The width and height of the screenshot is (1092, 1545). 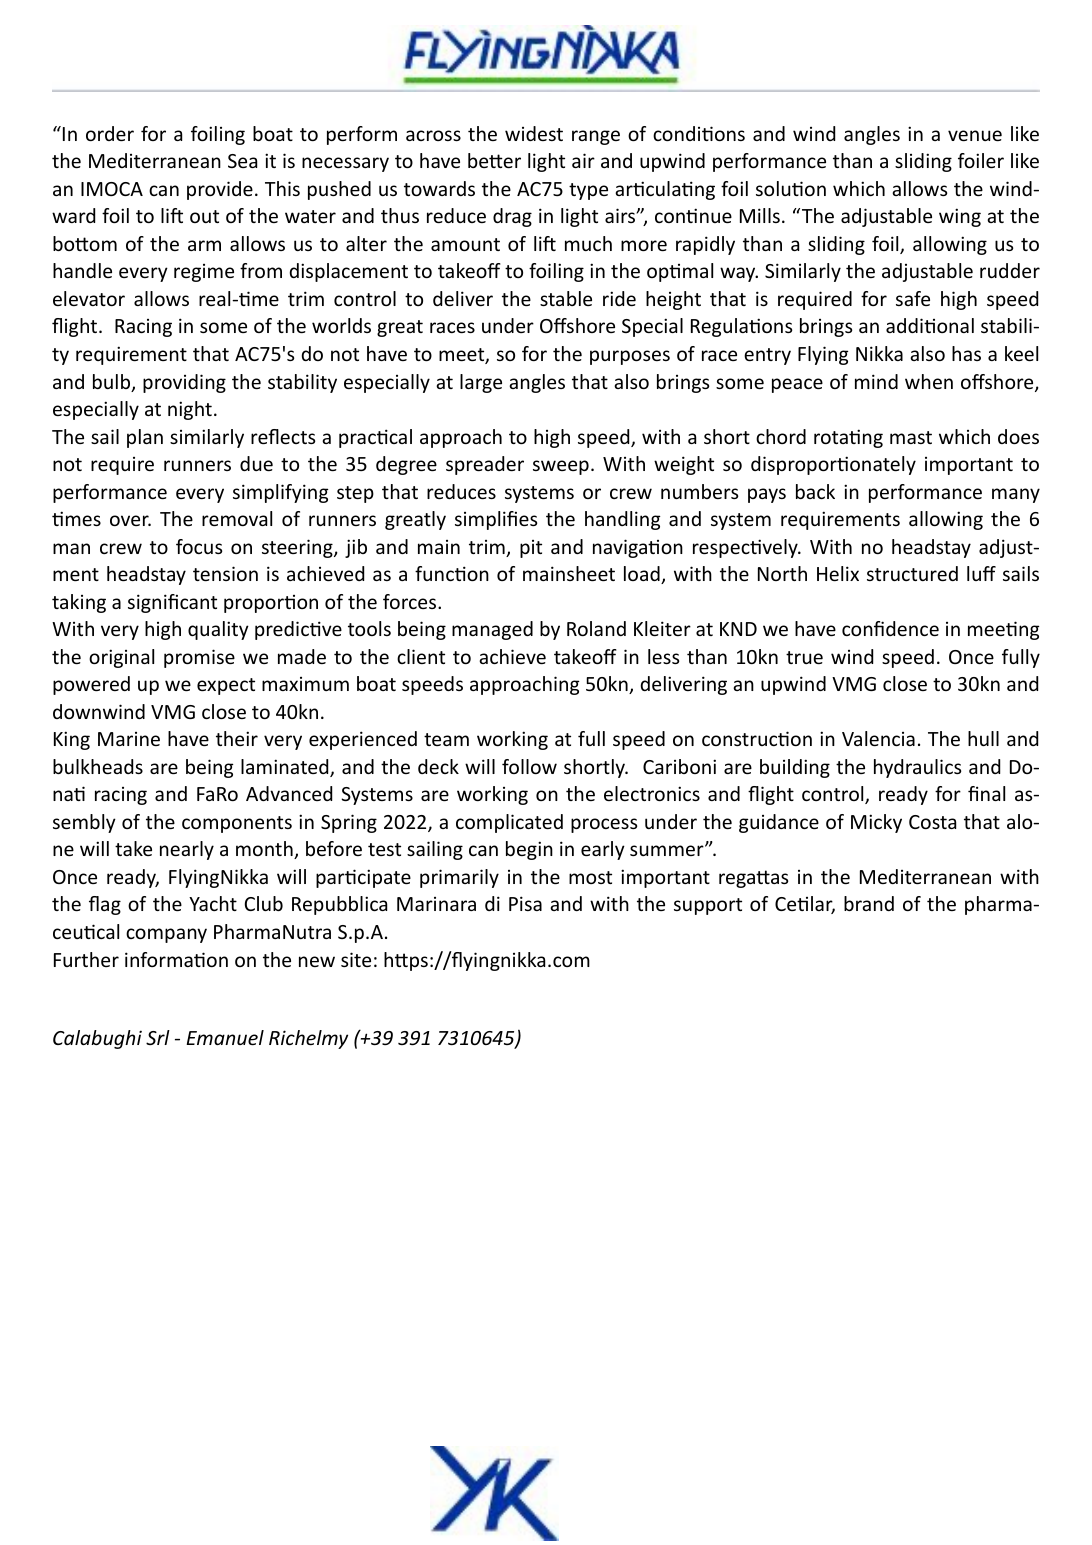 I want to click on their, so click(x=237, y=738).
